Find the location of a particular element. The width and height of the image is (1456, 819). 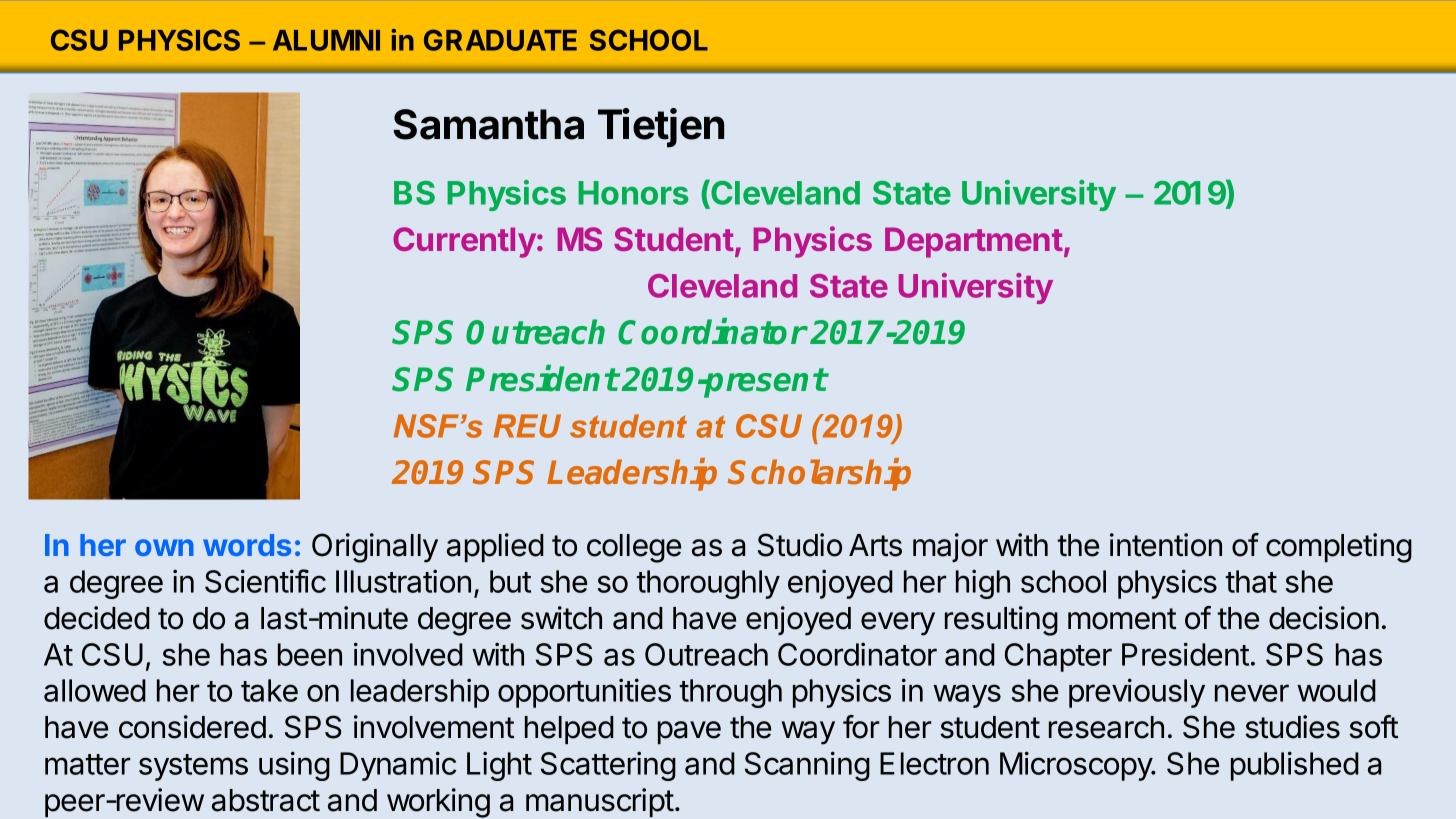

Currently is located at coordinates (465, 242).
